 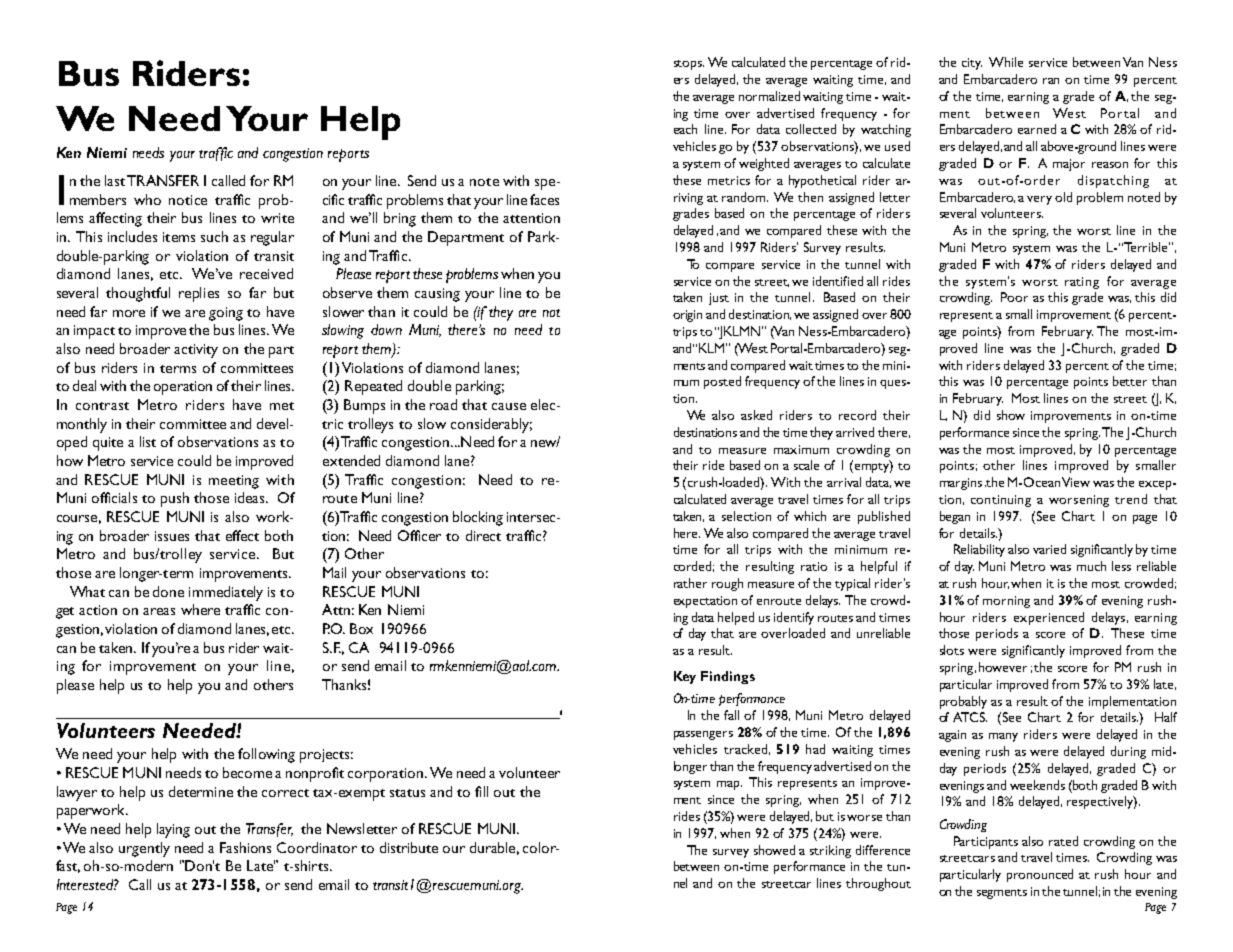 What do you see at coordinates (1006, 62) in the page?
I see `While` at bounding box center [1006, 62].
